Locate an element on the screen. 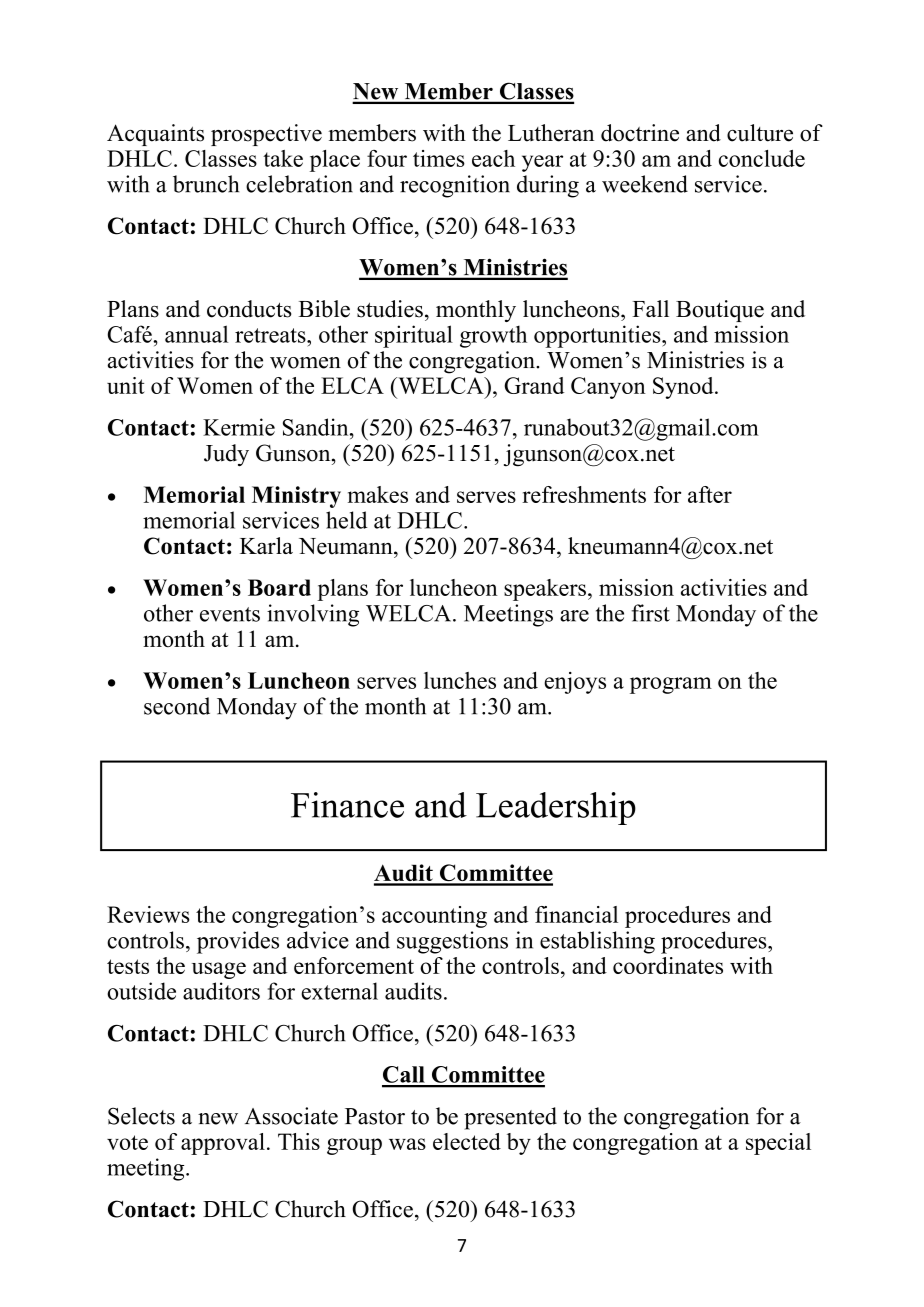 Image resolution: width=924 pixels, height=1307 pixels. provides is located at coordinates (238, 942).
